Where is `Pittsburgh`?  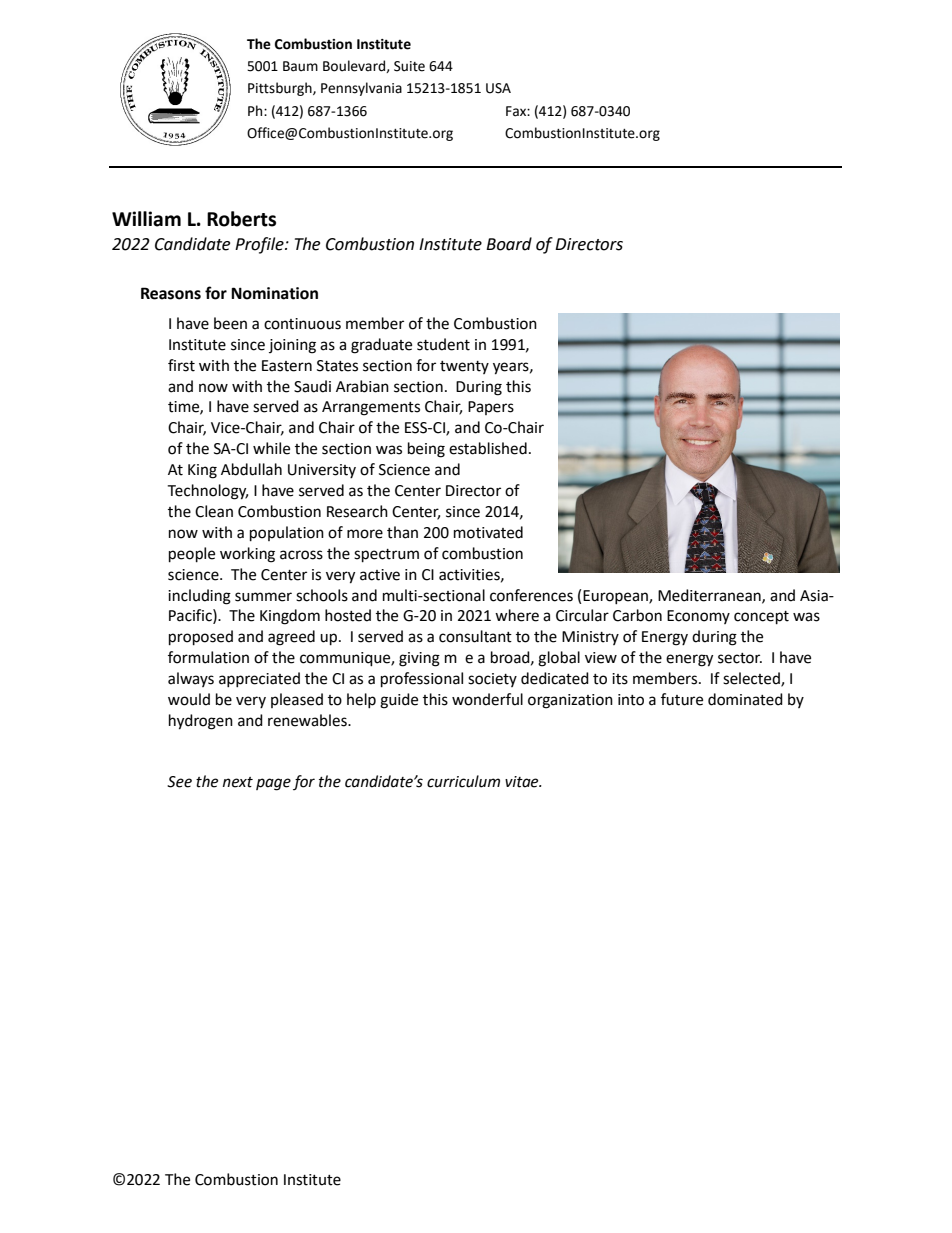 Pittsburgh is located at coordinates (281, 89).
